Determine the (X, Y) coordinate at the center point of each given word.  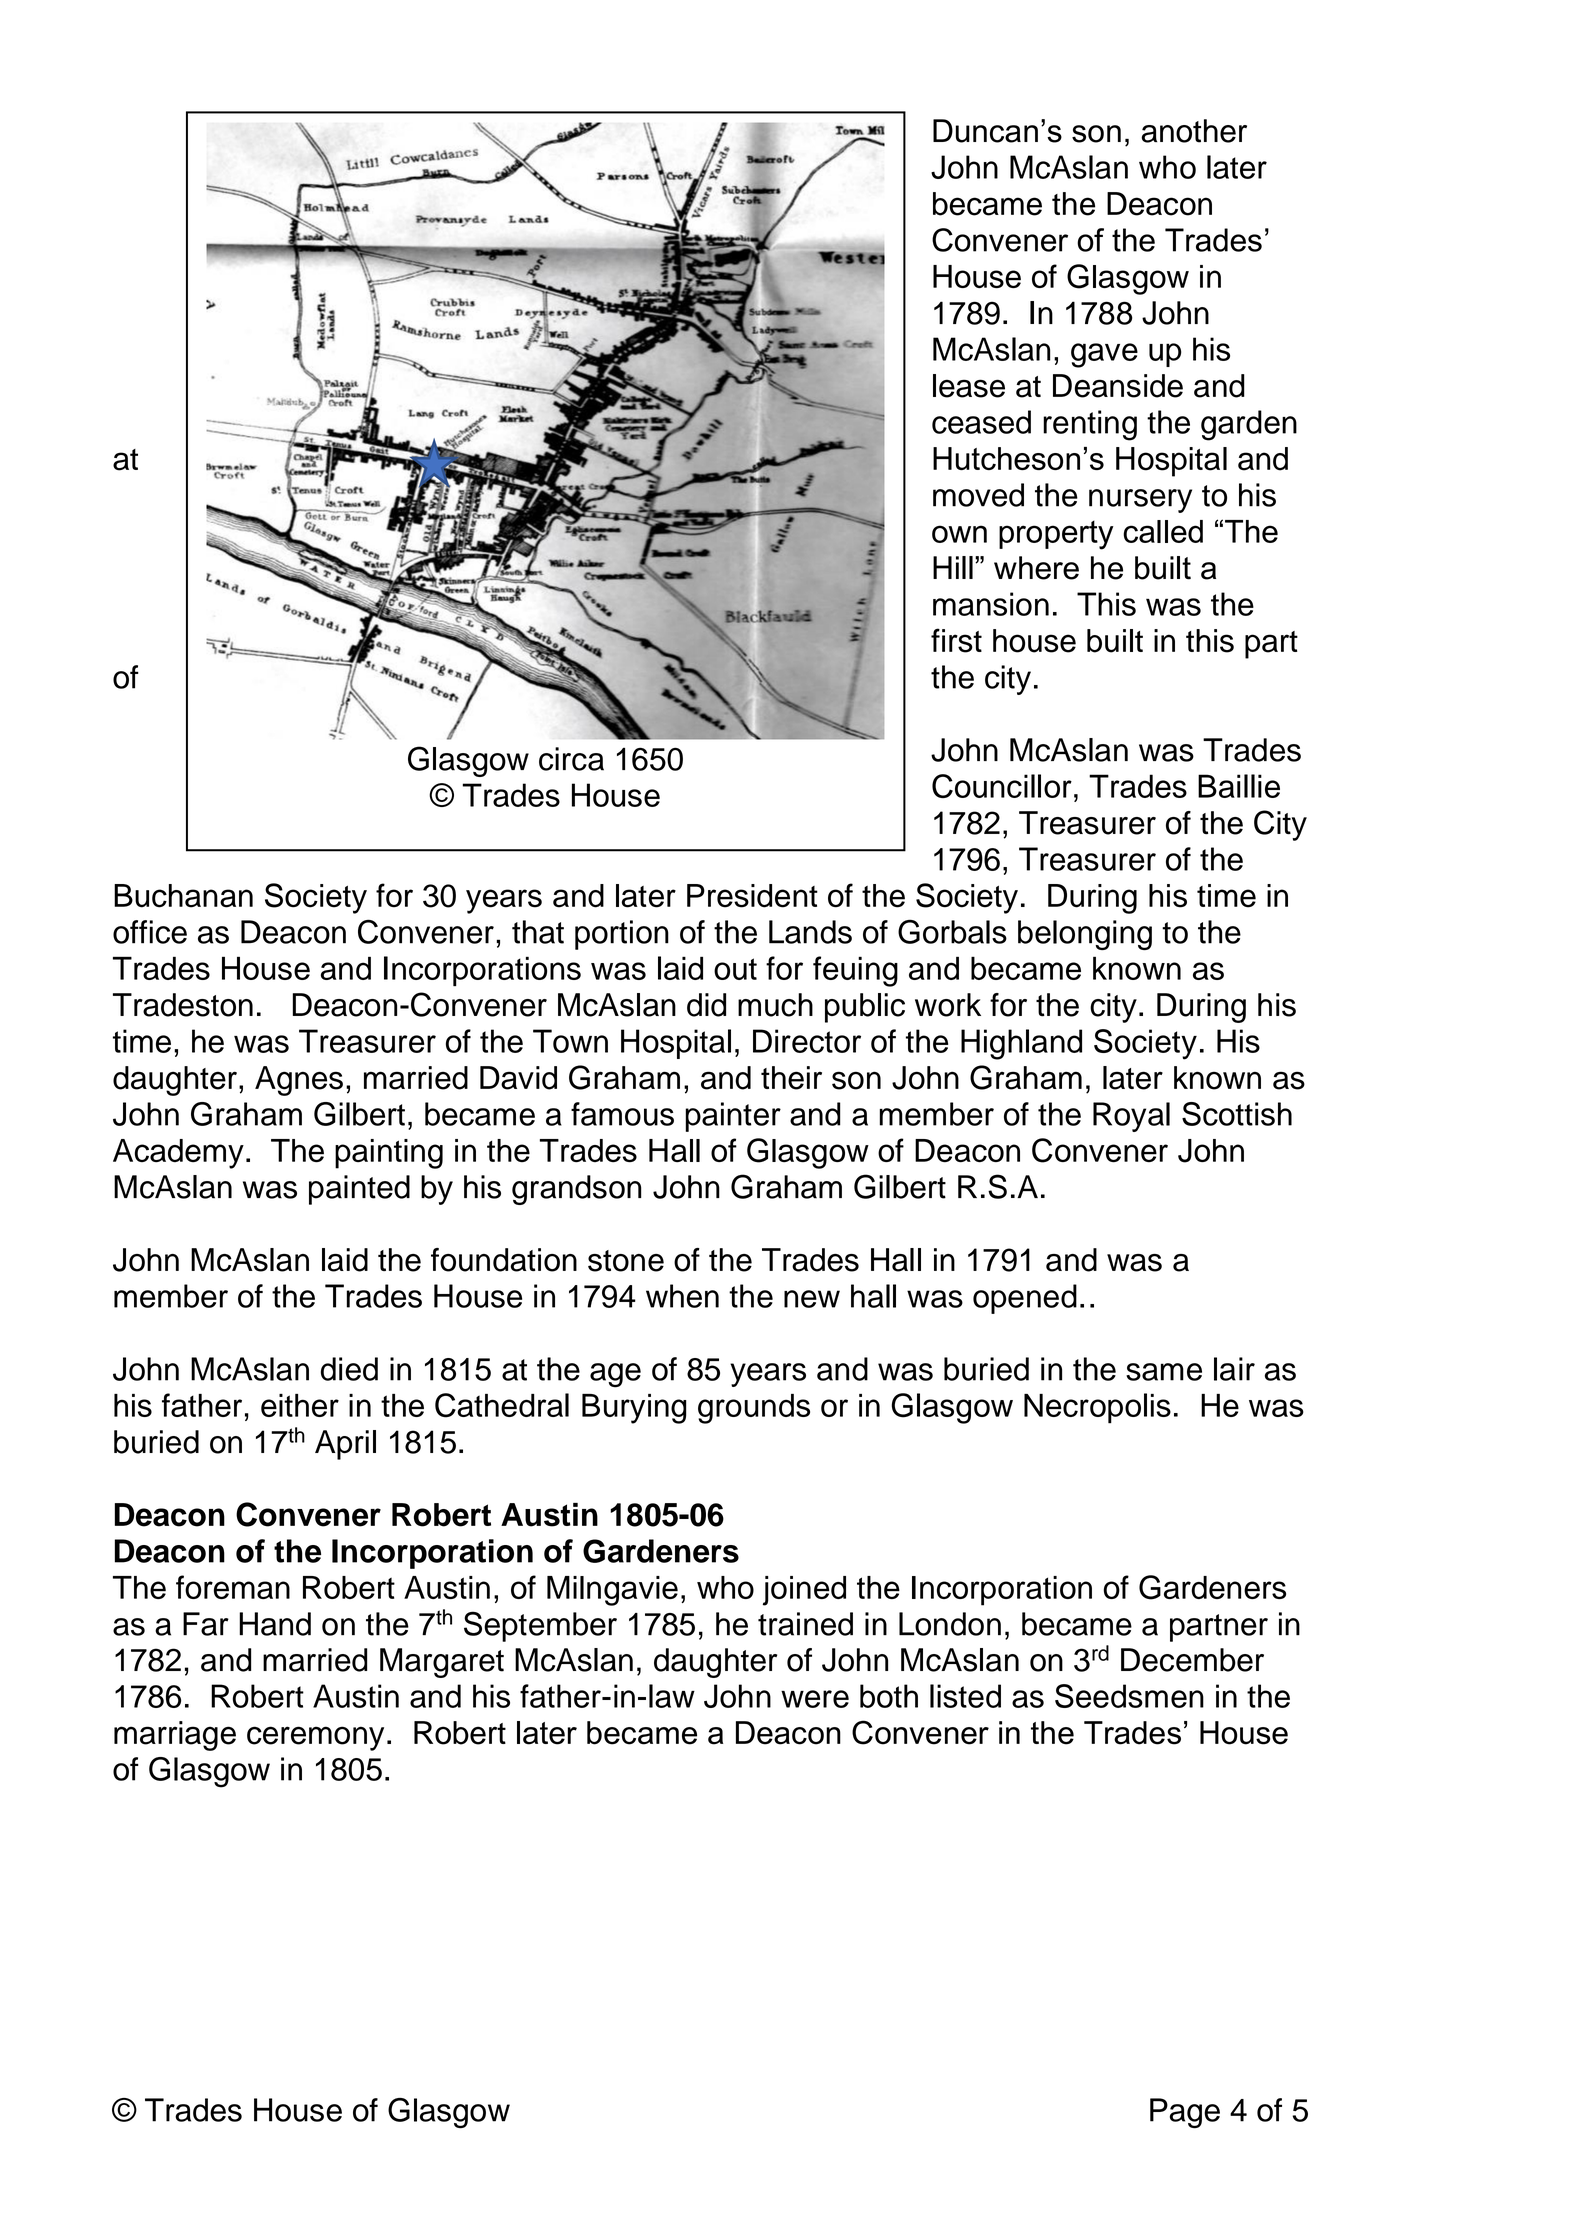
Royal (1131, 1117)
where (1036, 568)
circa (571, 759)
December (1192, 1660)
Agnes (299, 1081)
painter (733, 1117)
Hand (275, 1624)
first (956, 640)
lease (969, 386)
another (1194, 131)
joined (804, 1591)
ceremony (315, 1738)
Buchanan (183, 896)
